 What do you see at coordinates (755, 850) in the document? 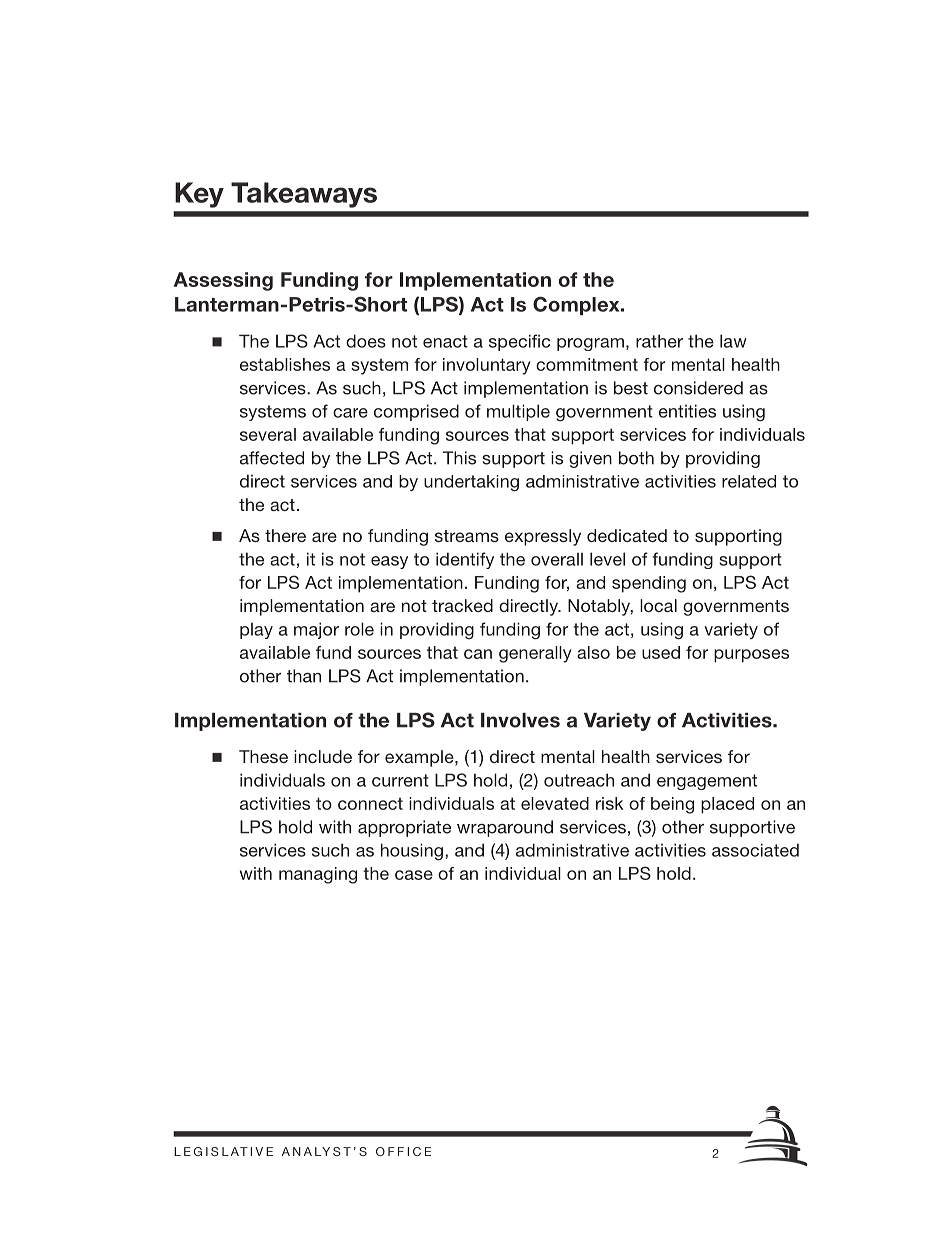
I see `associated` at bounding box center [755, 850].
